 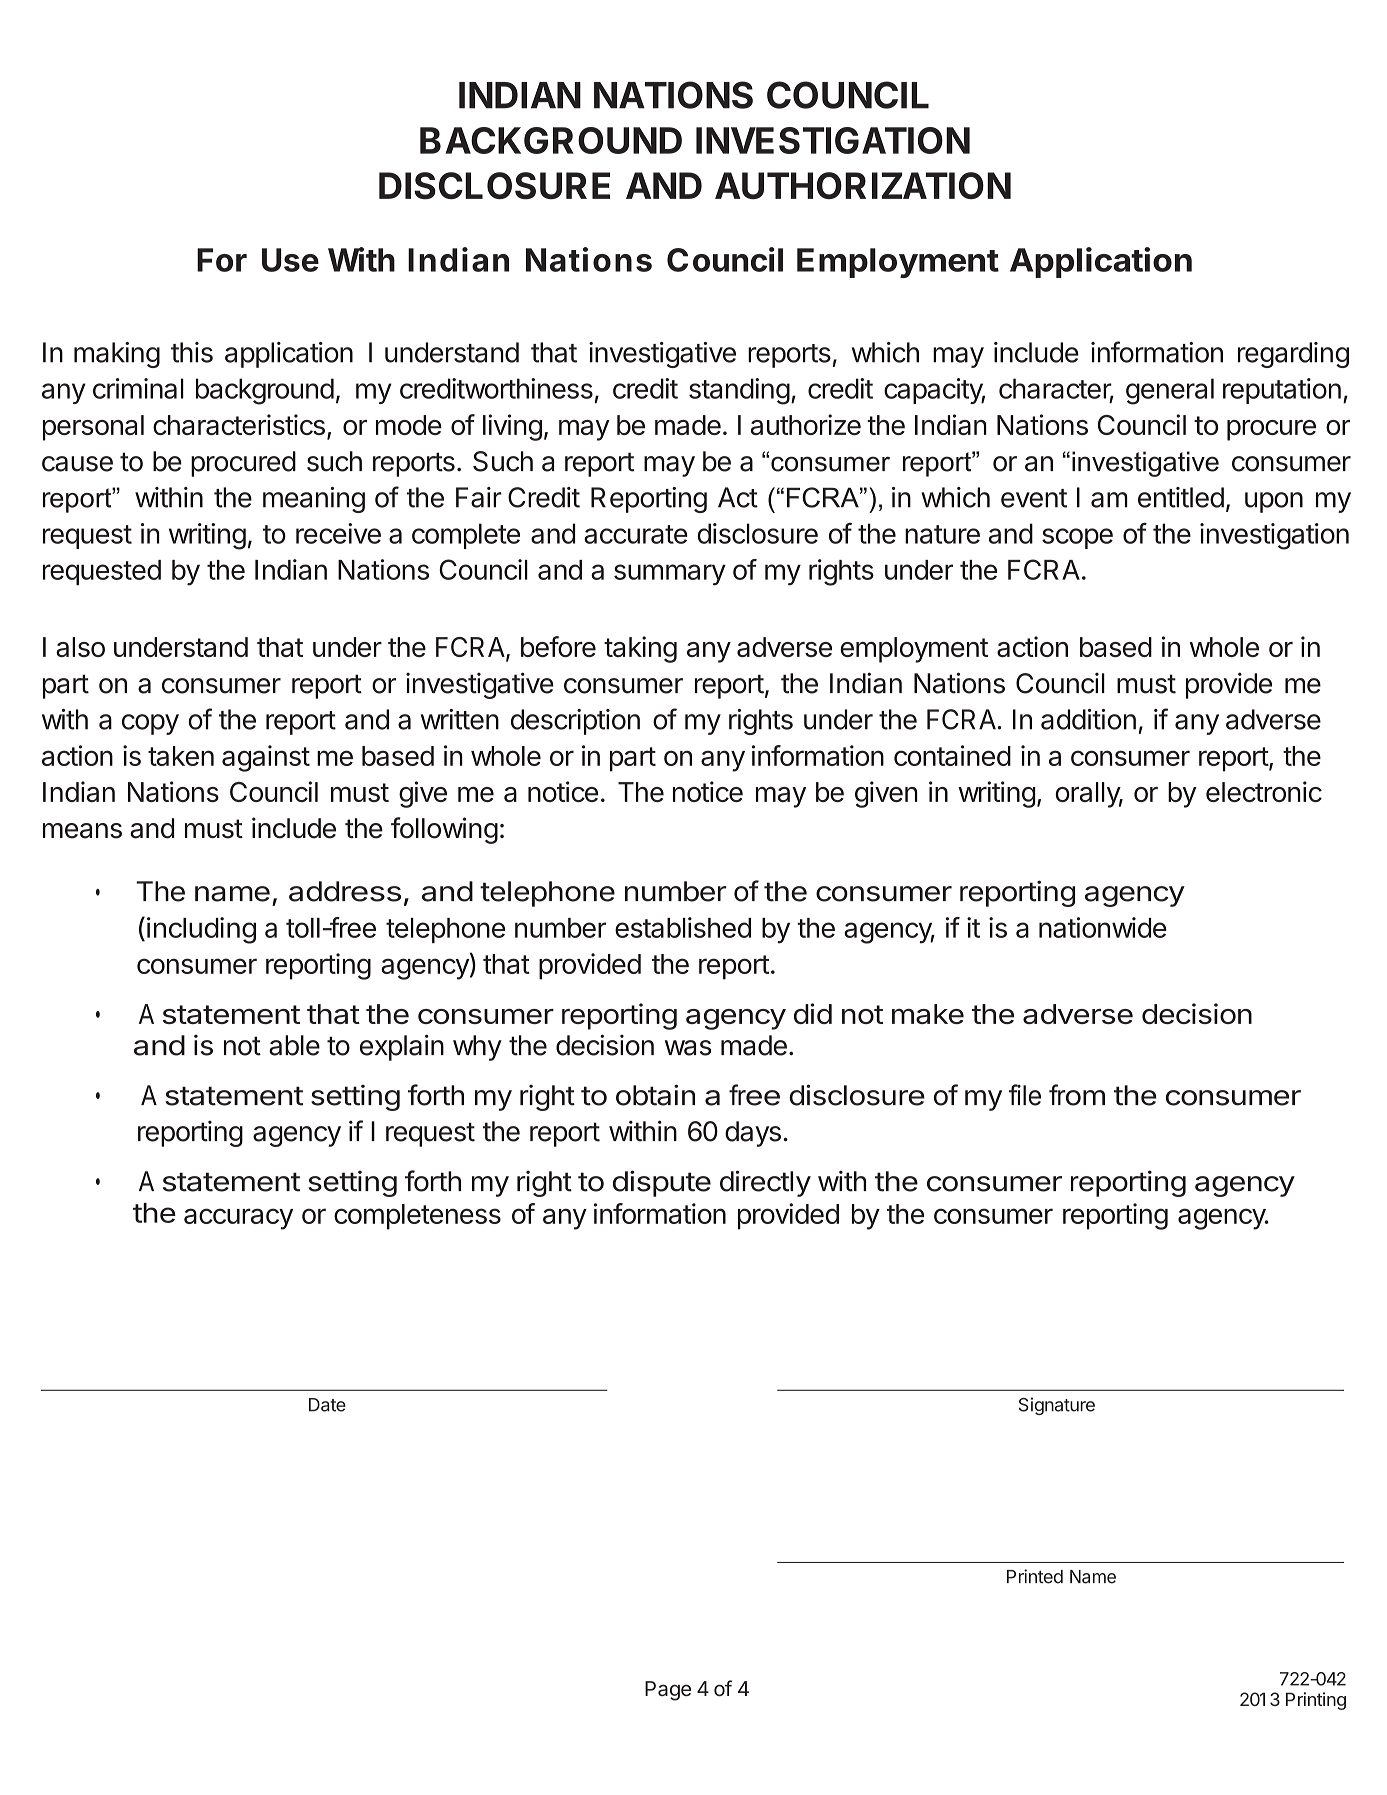 What do you see at coordinates (192, 352) in the page?
I see `this` at bounding box center [192, 352].
